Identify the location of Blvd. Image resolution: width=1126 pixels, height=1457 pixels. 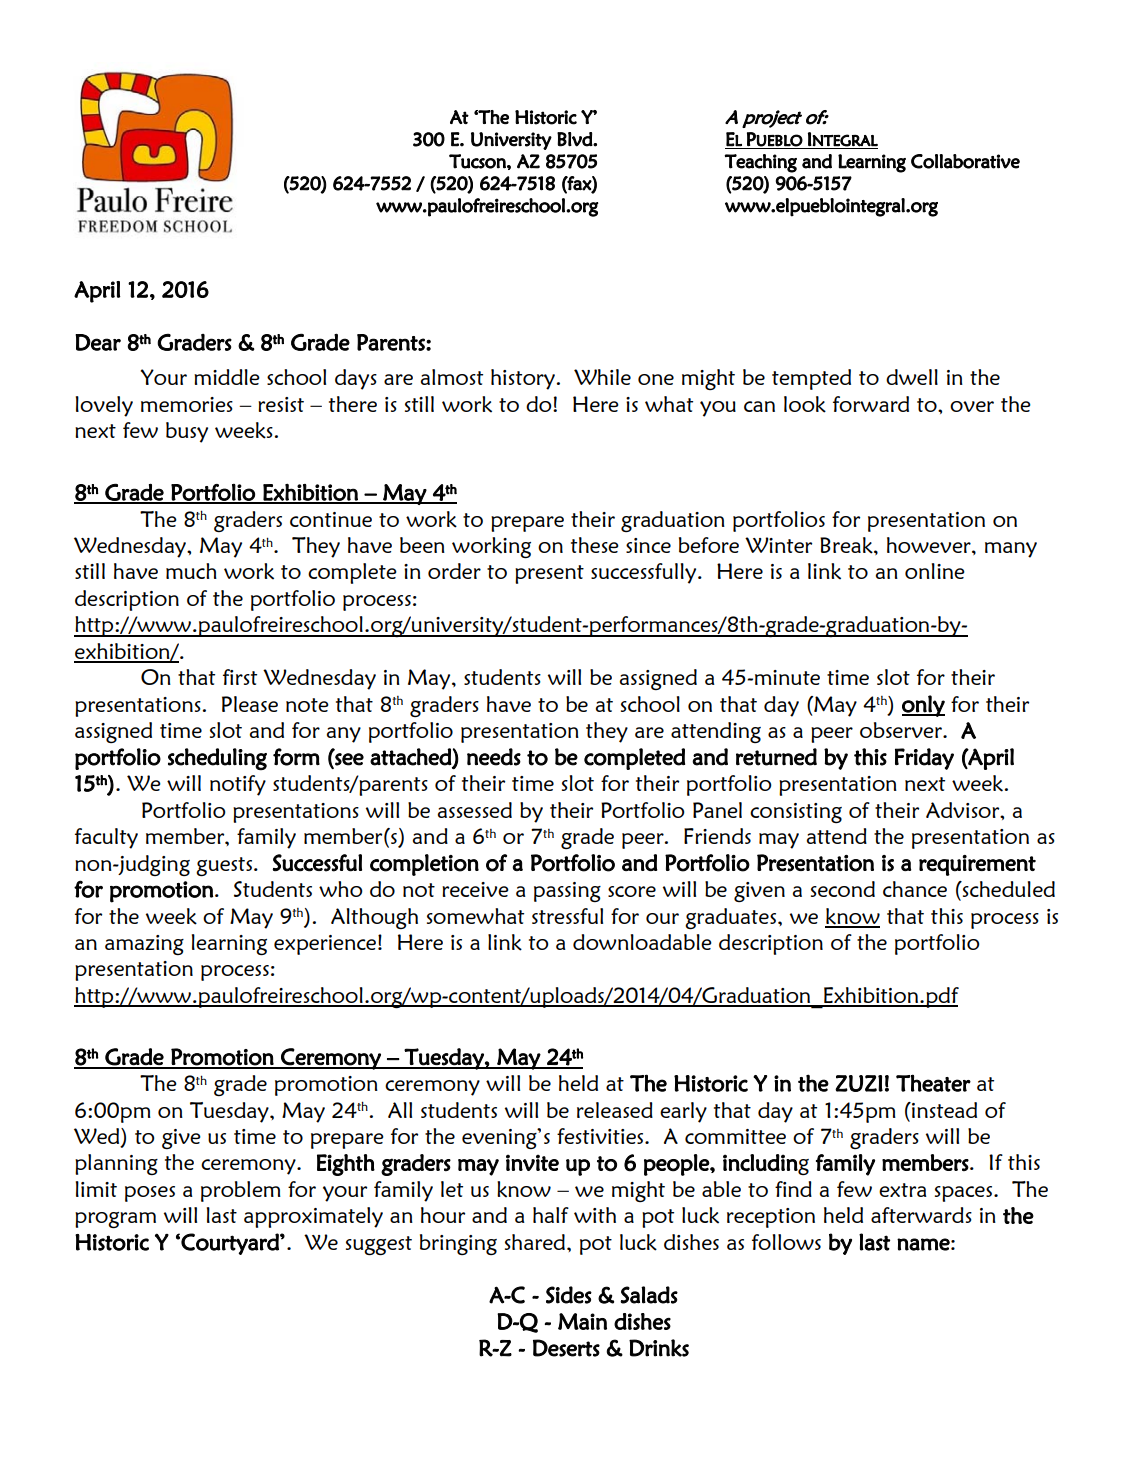
(575, 139).
